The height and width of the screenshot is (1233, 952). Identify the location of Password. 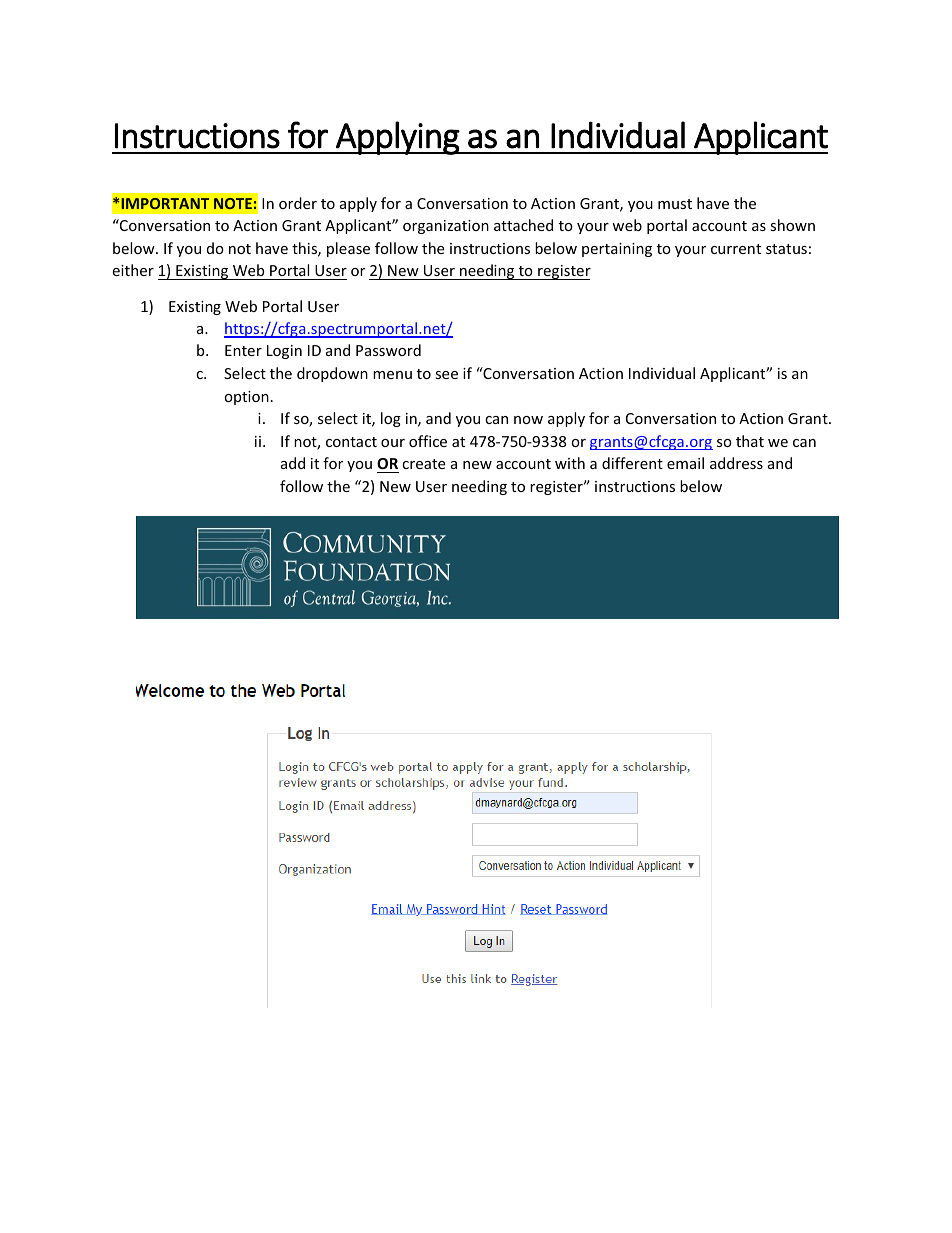
(388, 350).
